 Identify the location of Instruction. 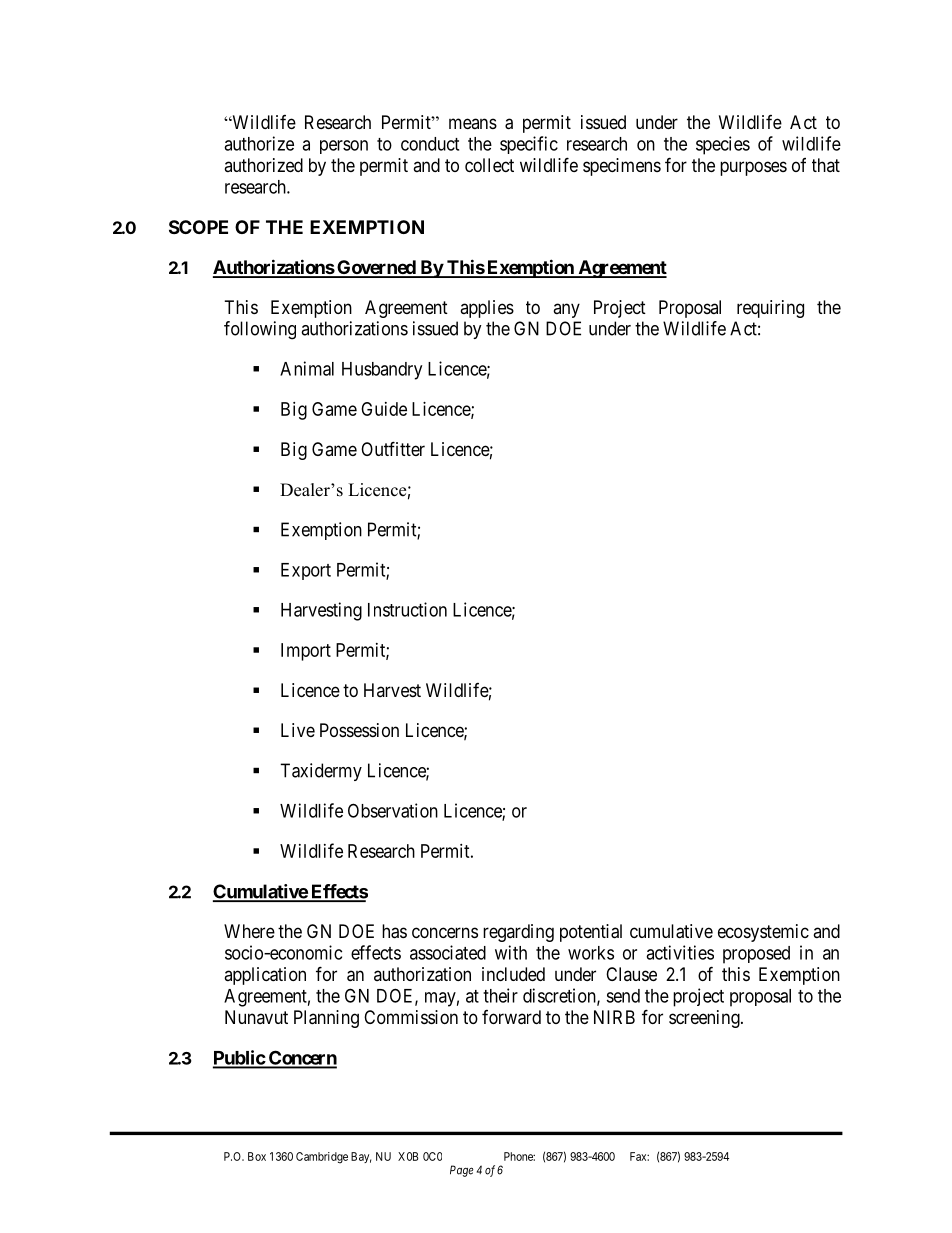
(407, 609).
